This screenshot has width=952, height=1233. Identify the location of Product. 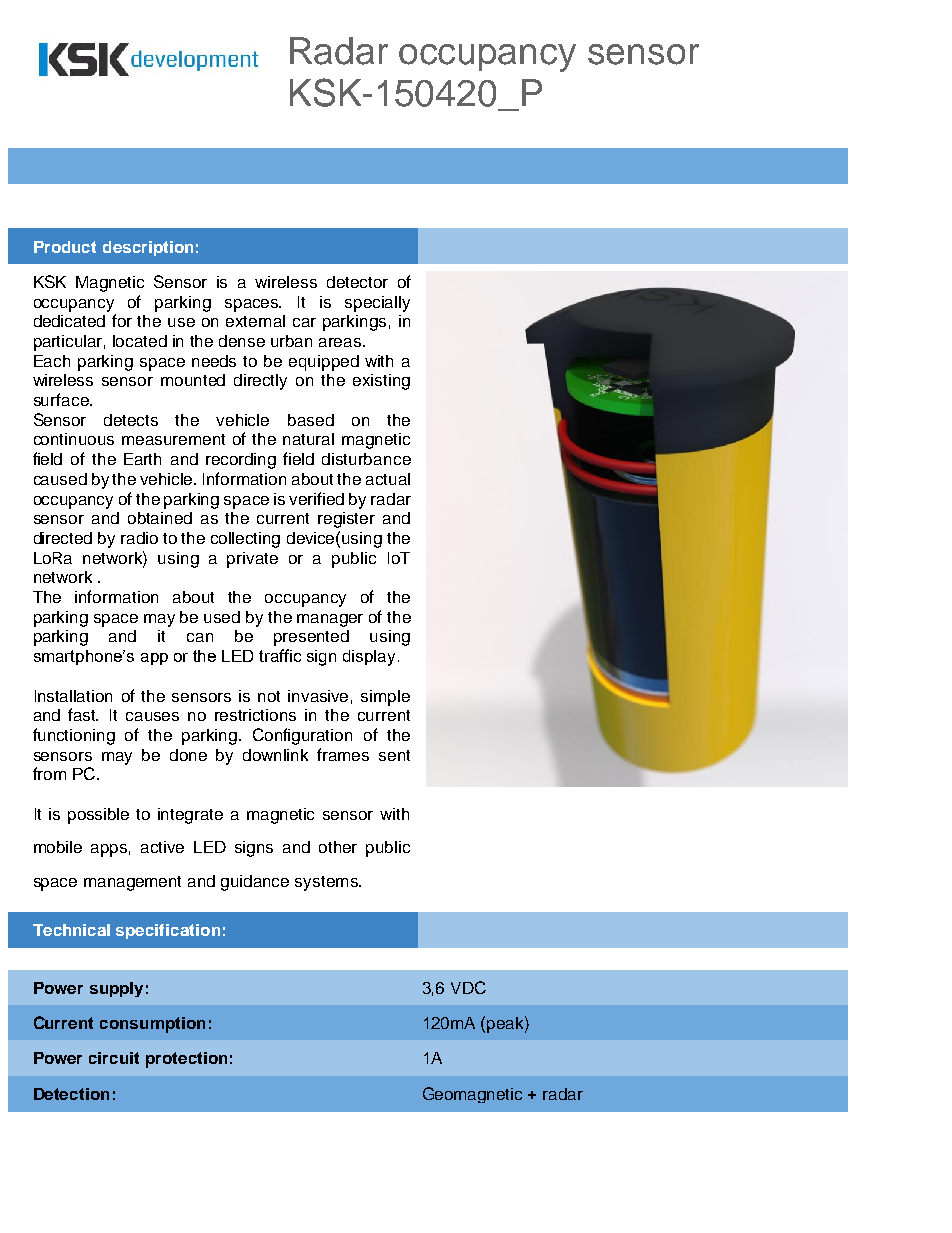
(65, 247).
